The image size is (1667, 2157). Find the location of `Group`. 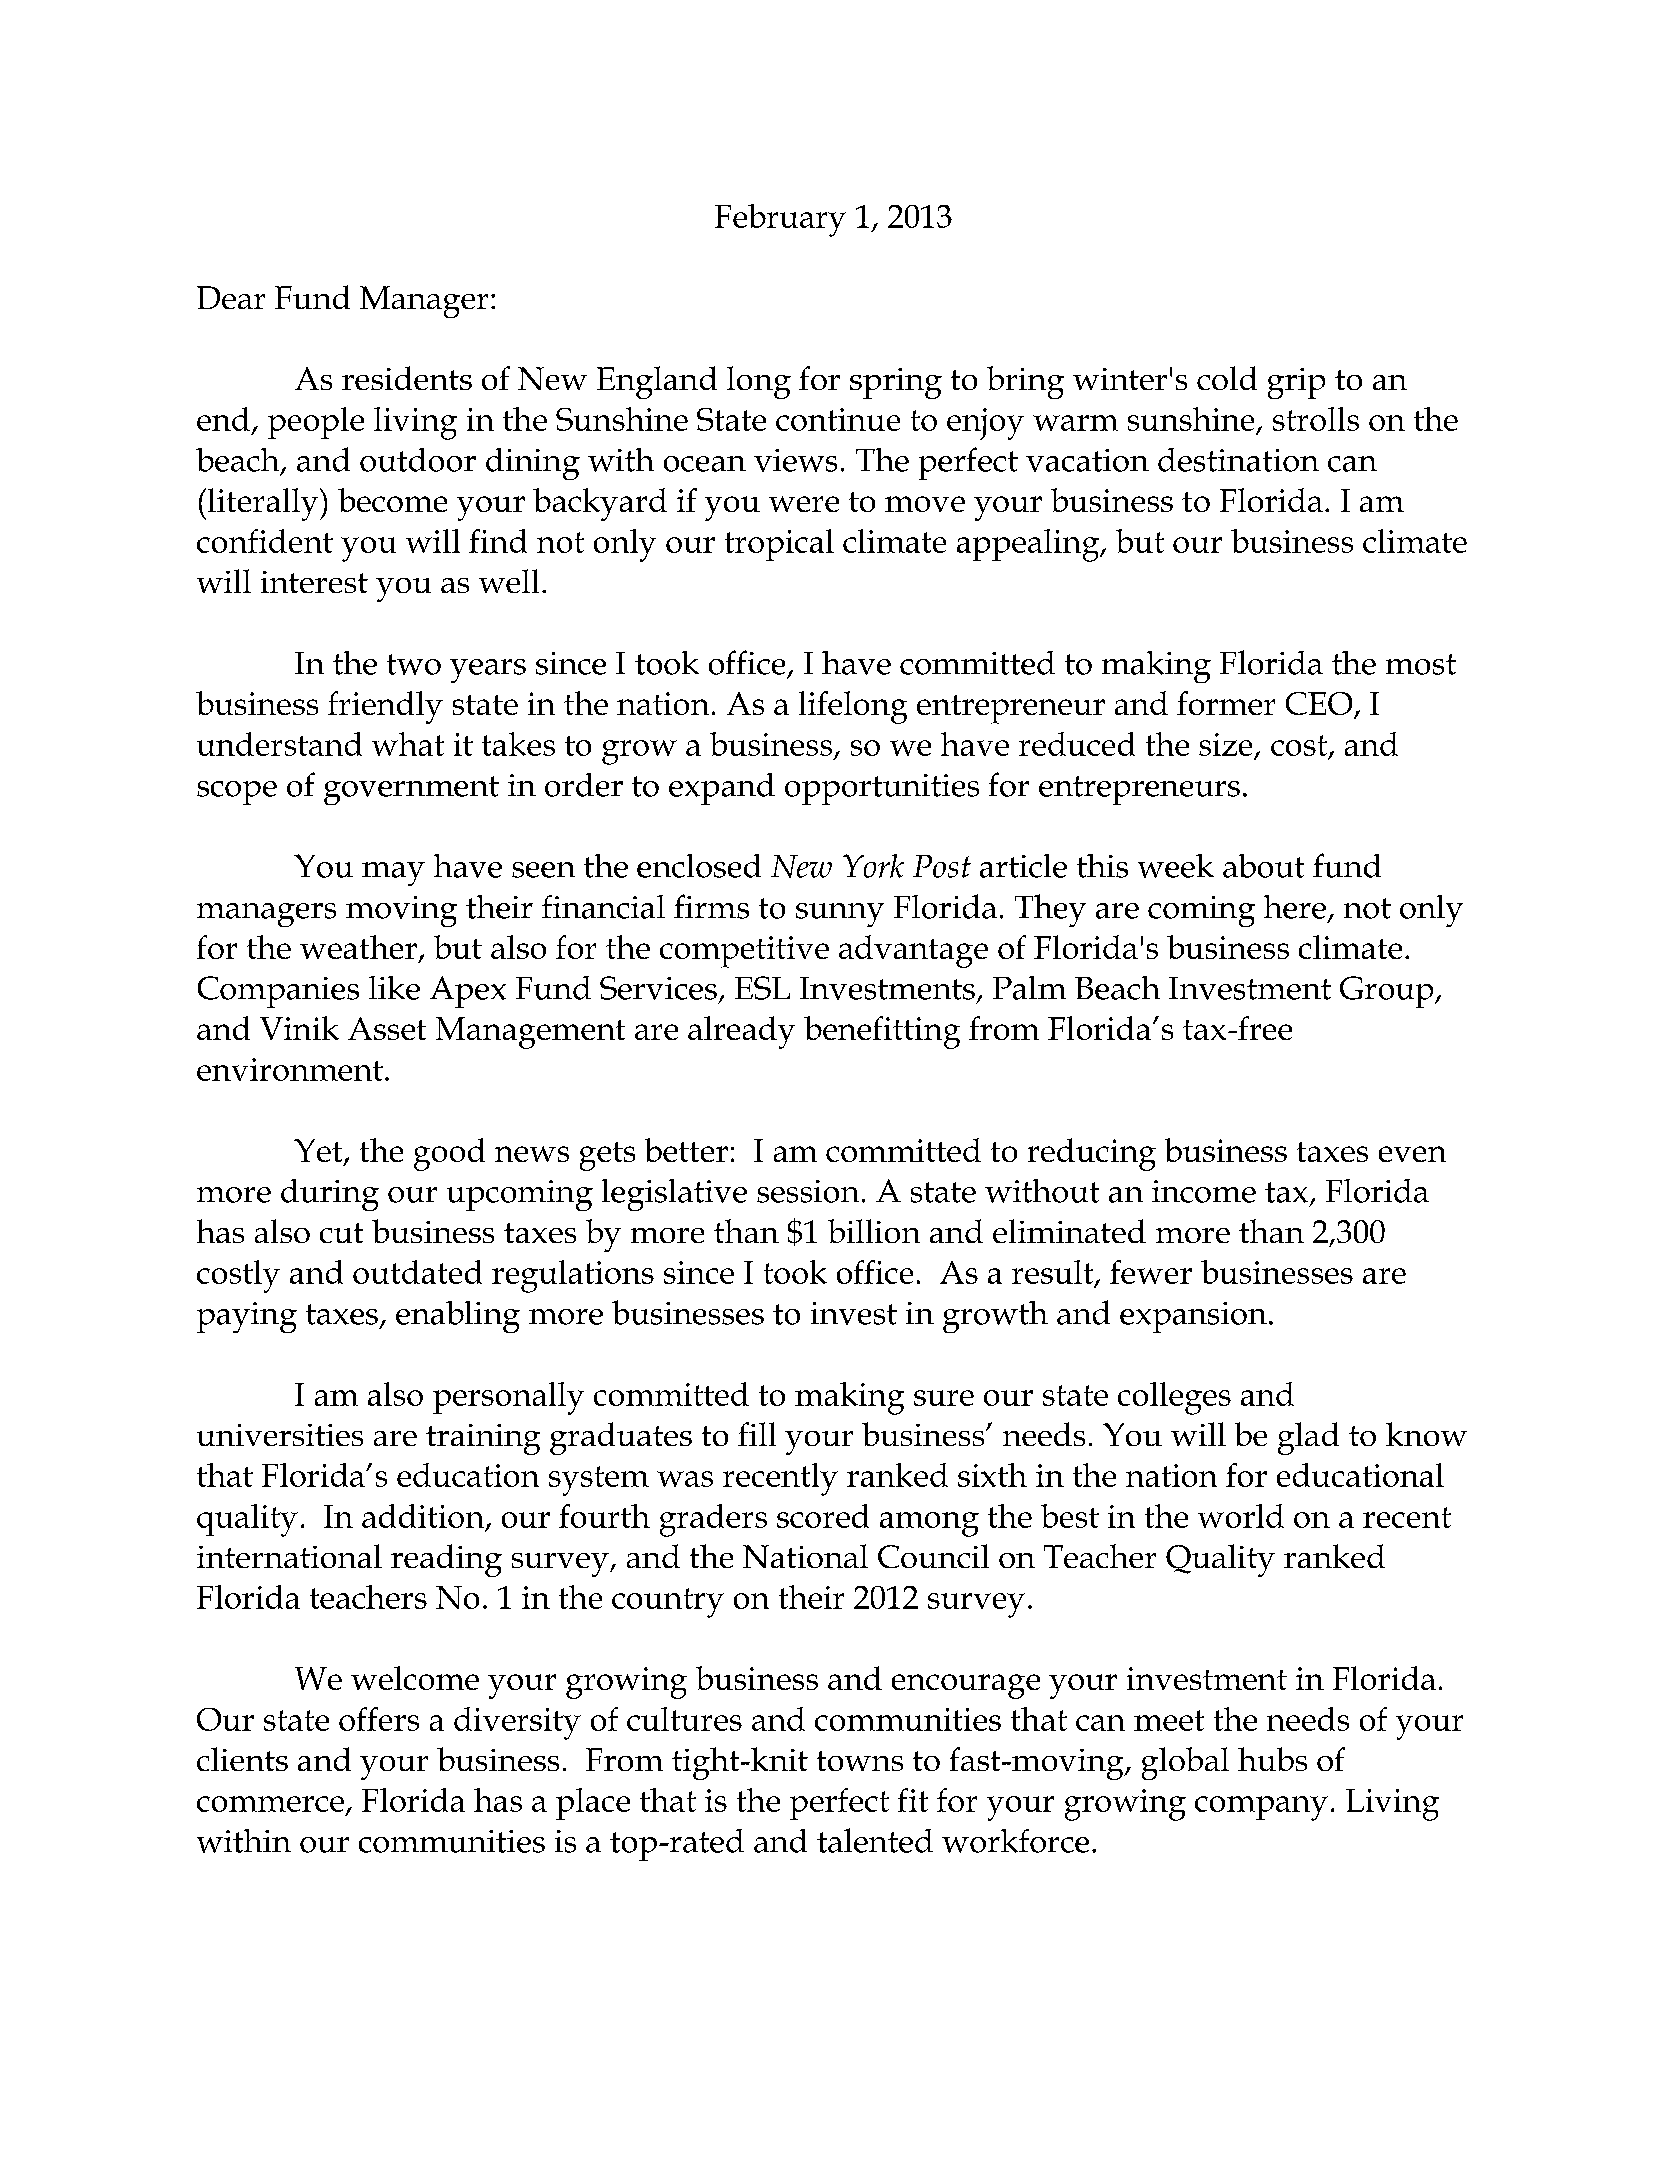

Group is located at coordinates (1388, 992).
